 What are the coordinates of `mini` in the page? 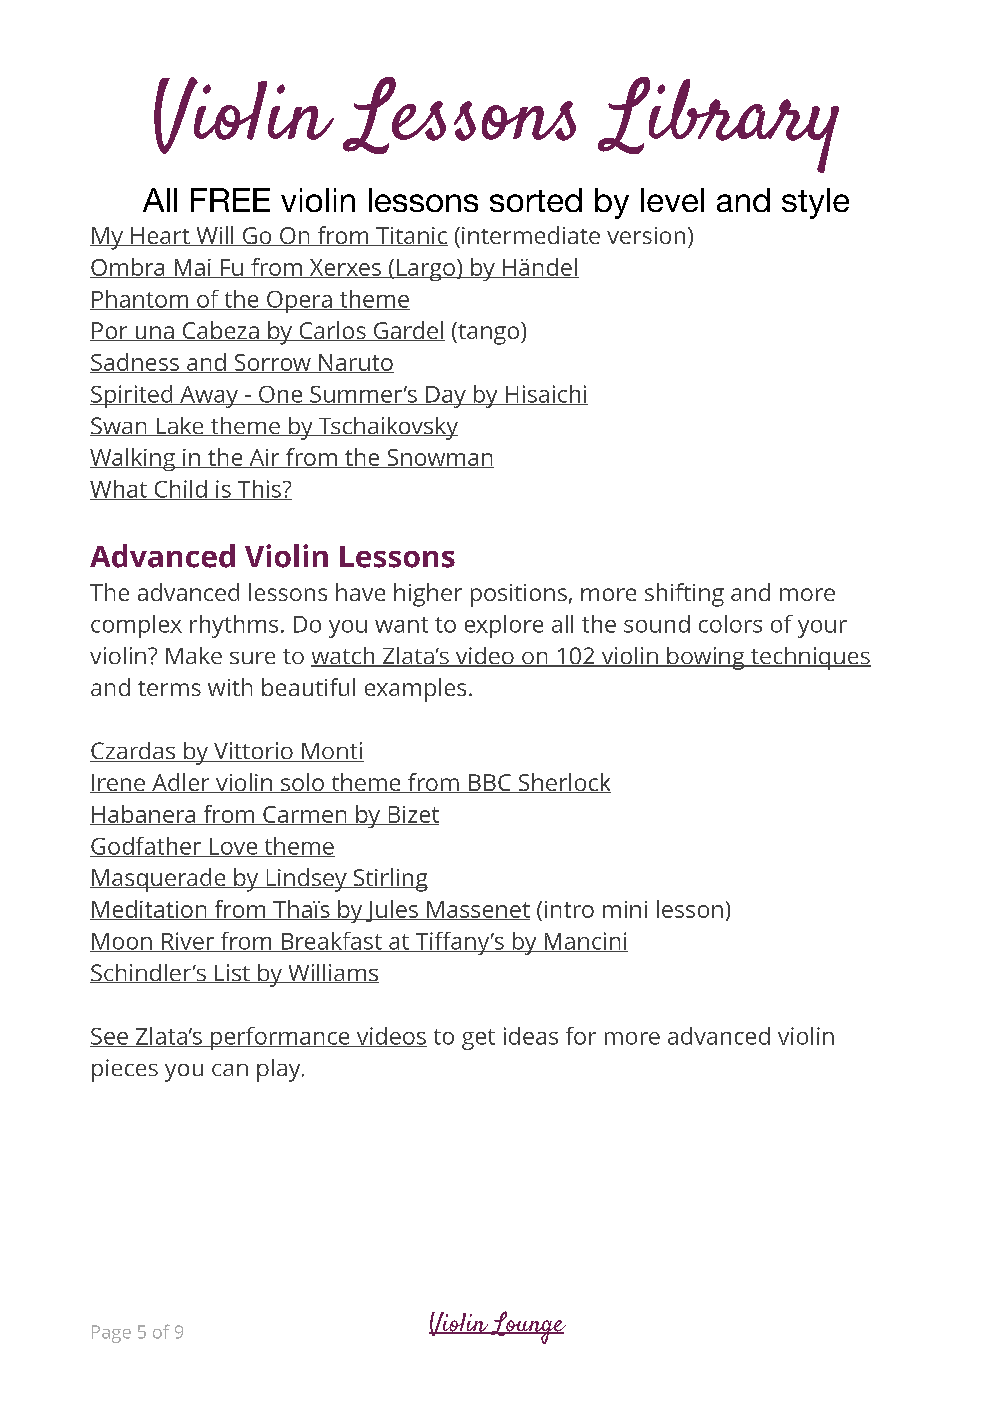 It's located at (625, 909).
